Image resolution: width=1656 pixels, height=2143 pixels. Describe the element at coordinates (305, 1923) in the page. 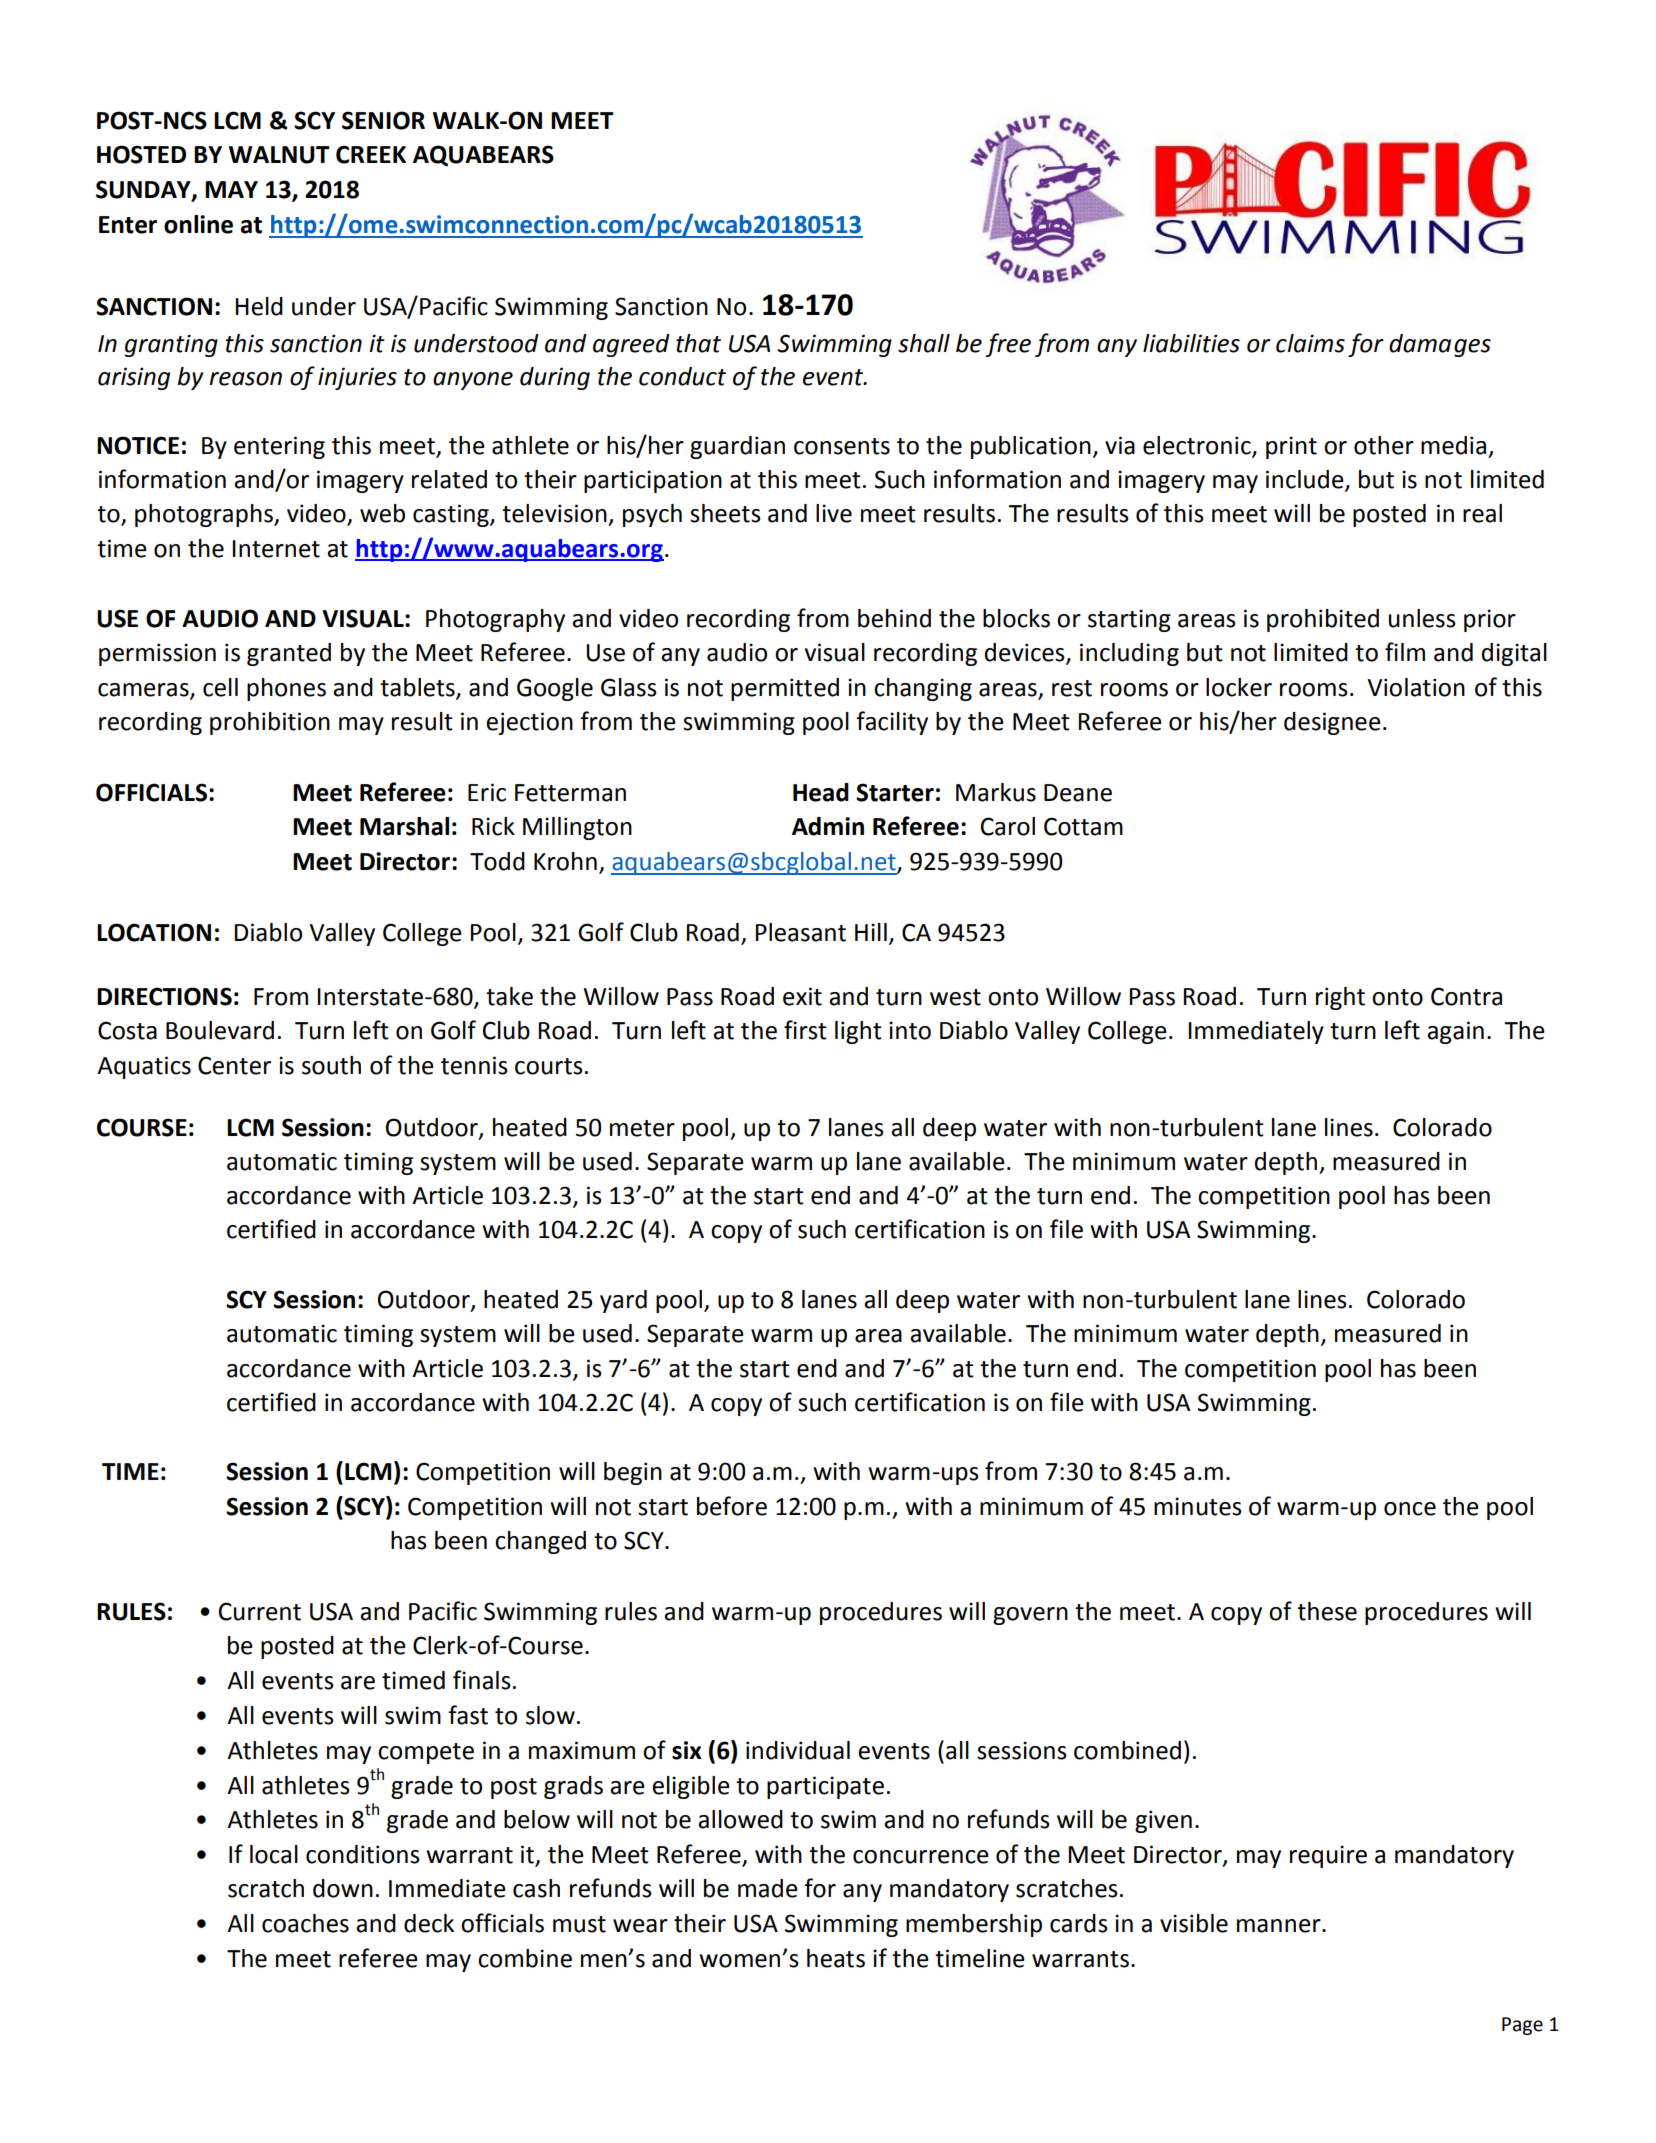

I see `coaches` at that location.
